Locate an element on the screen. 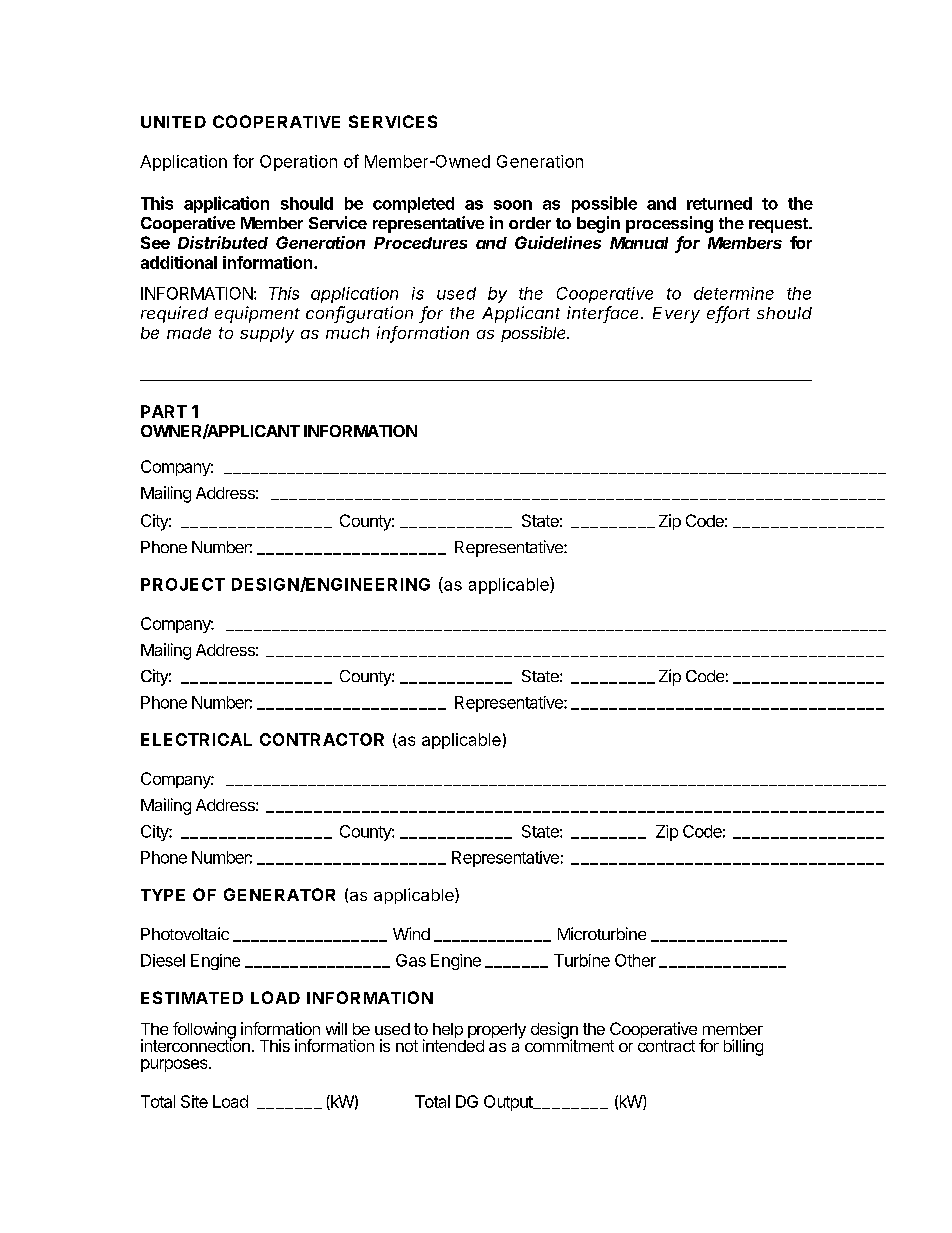 The image size is (952, 1233). Other is located at coordinates (635, 960).
